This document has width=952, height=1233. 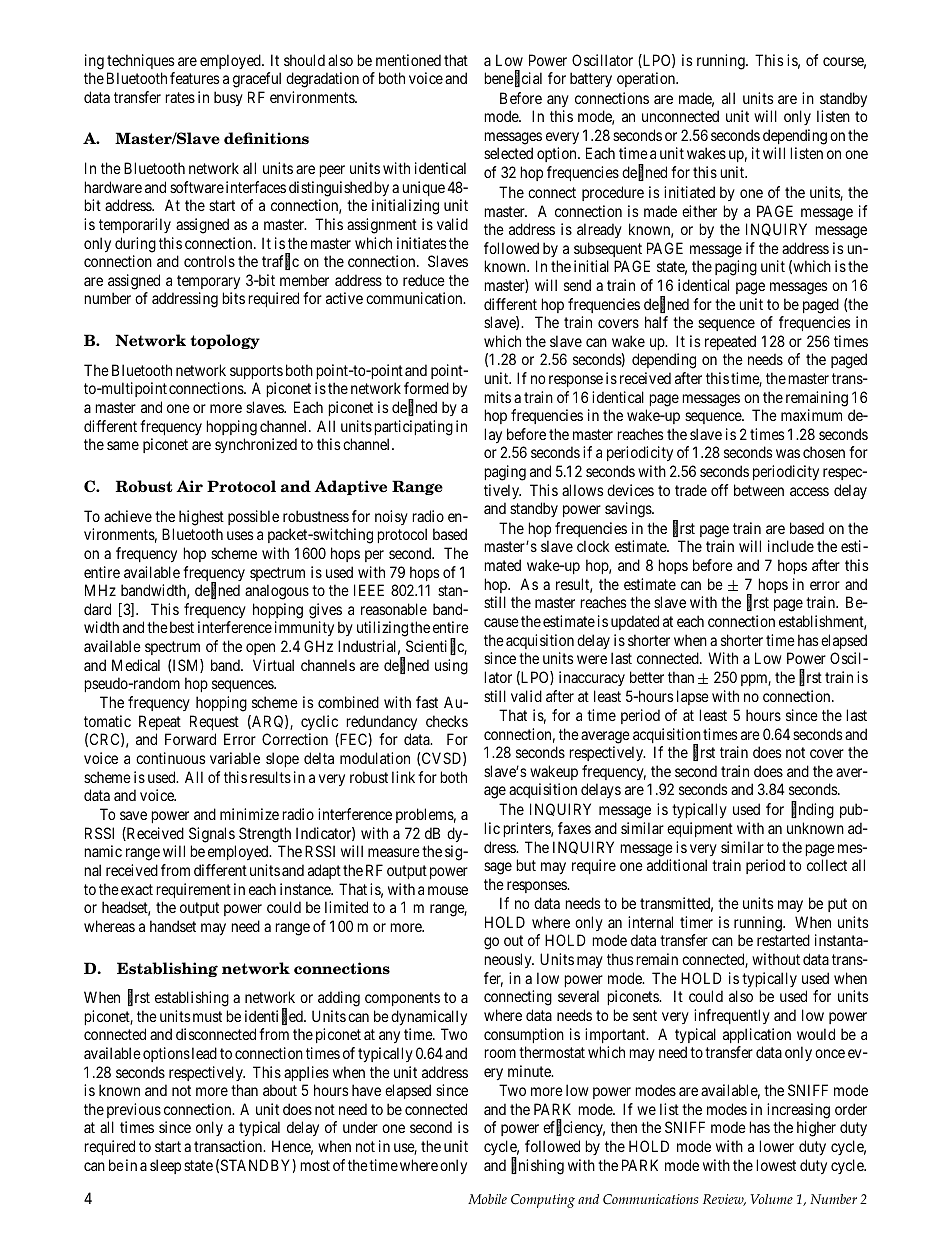 What do you see at coordinates (448, 890) in the document?
I see `mouse` at bounding box center [448, 890].
